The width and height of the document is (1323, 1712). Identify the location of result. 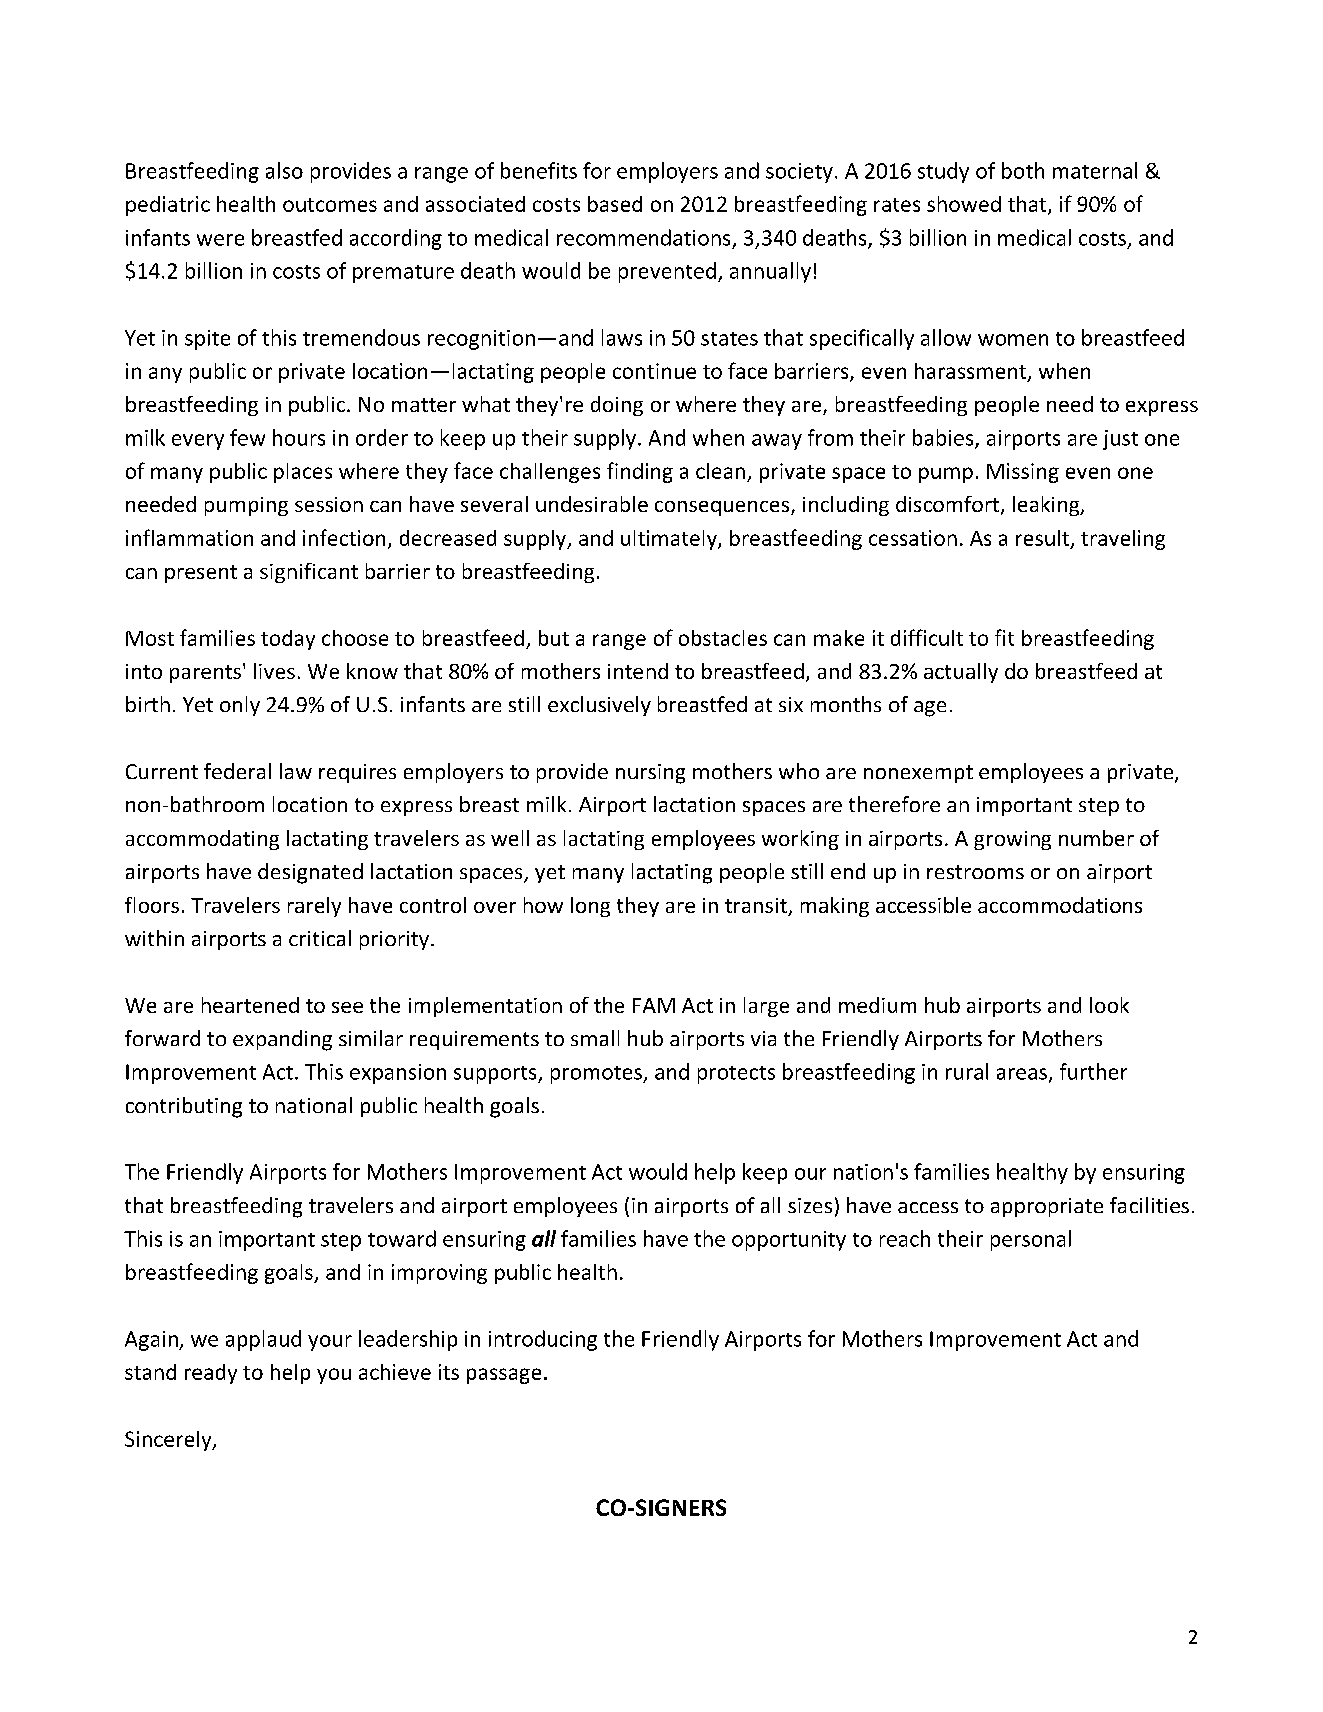
(1044, 539).
